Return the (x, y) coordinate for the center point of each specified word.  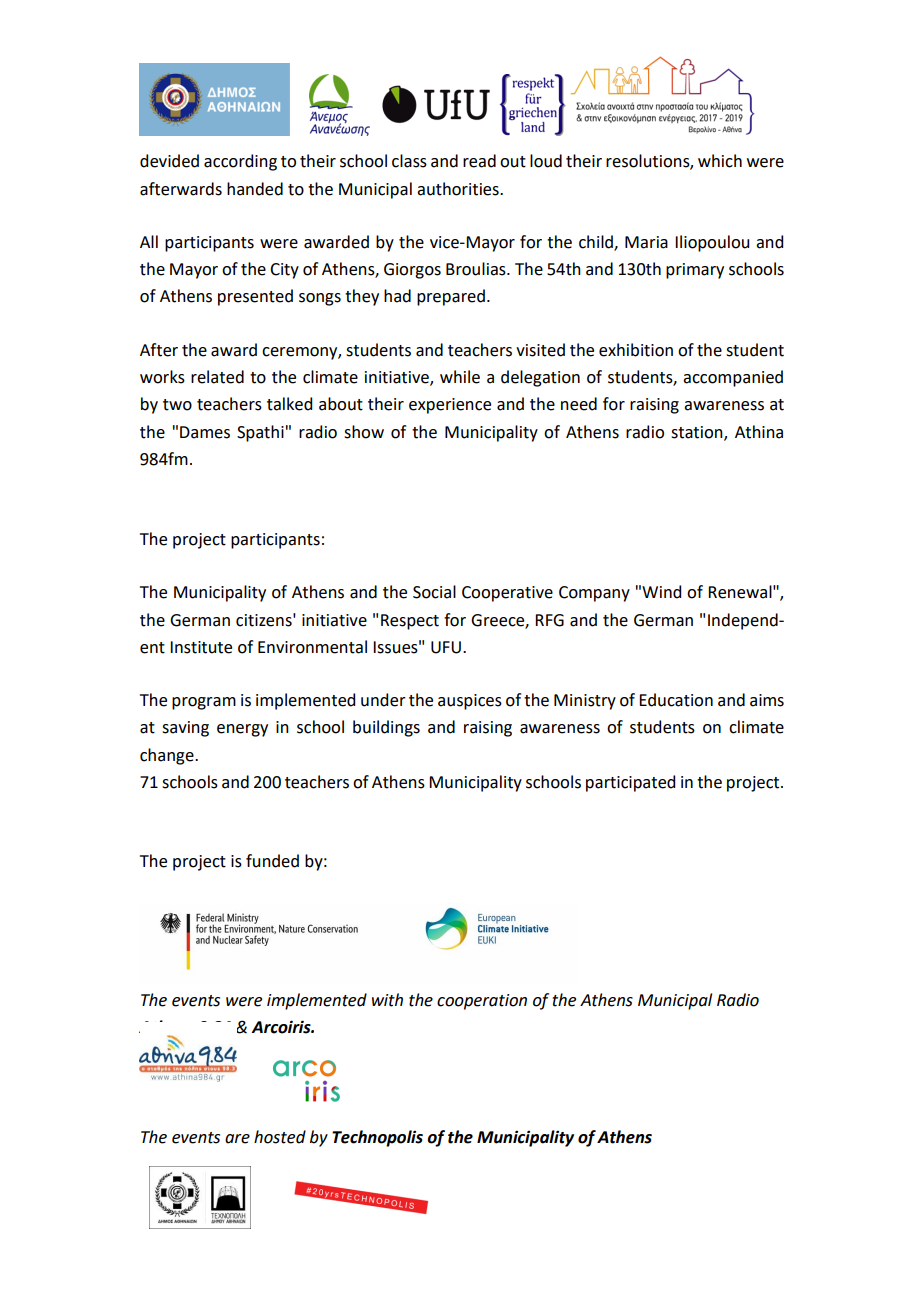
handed (255, 189)
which (720, 161)
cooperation (482, 1002)
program (204, 703)
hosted (280, 1137)
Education (676, 700)
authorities (459, 189)
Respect (410, 622)
